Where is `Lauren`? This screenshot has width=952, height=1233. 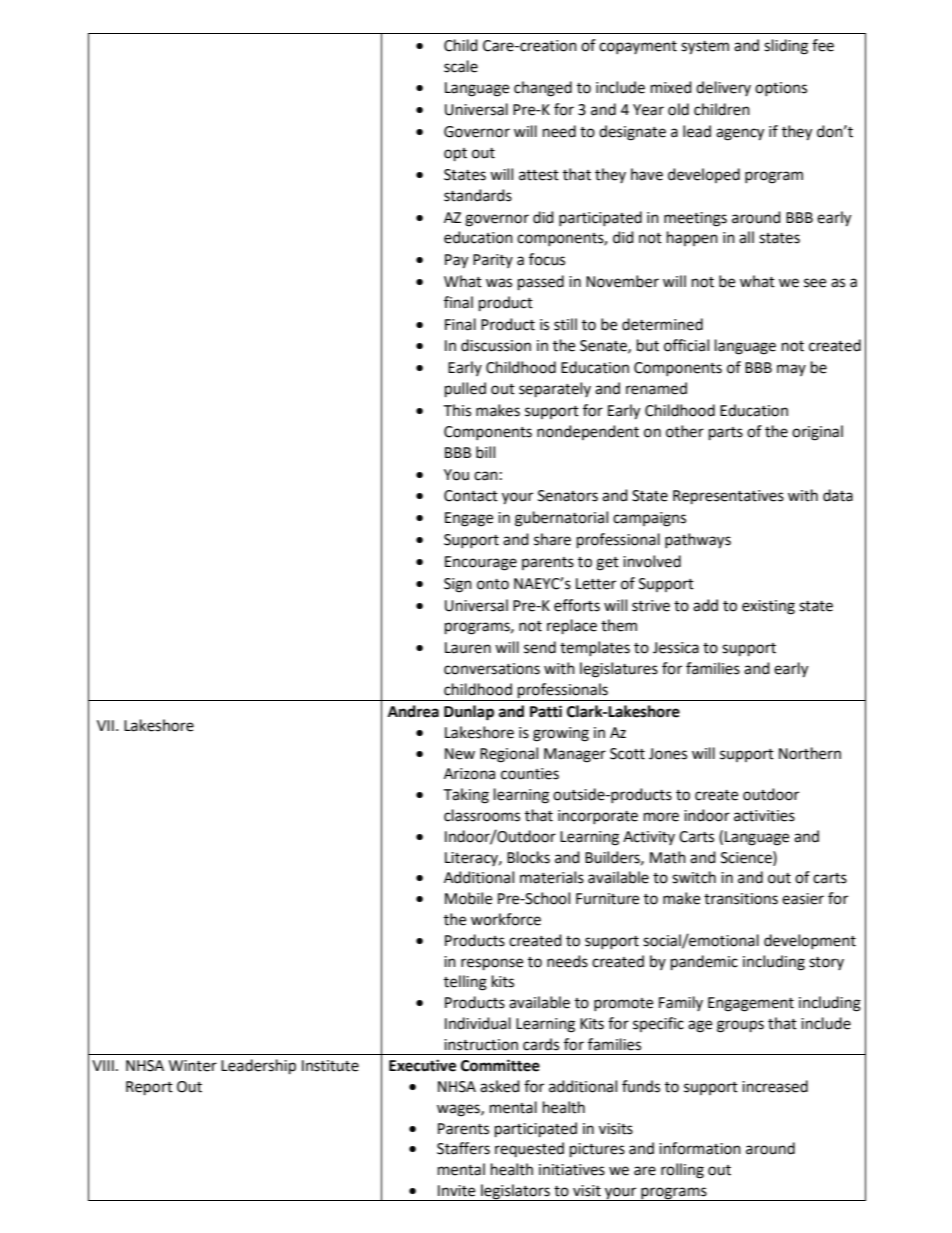 Lauren is located at coordinates (468, 648).
